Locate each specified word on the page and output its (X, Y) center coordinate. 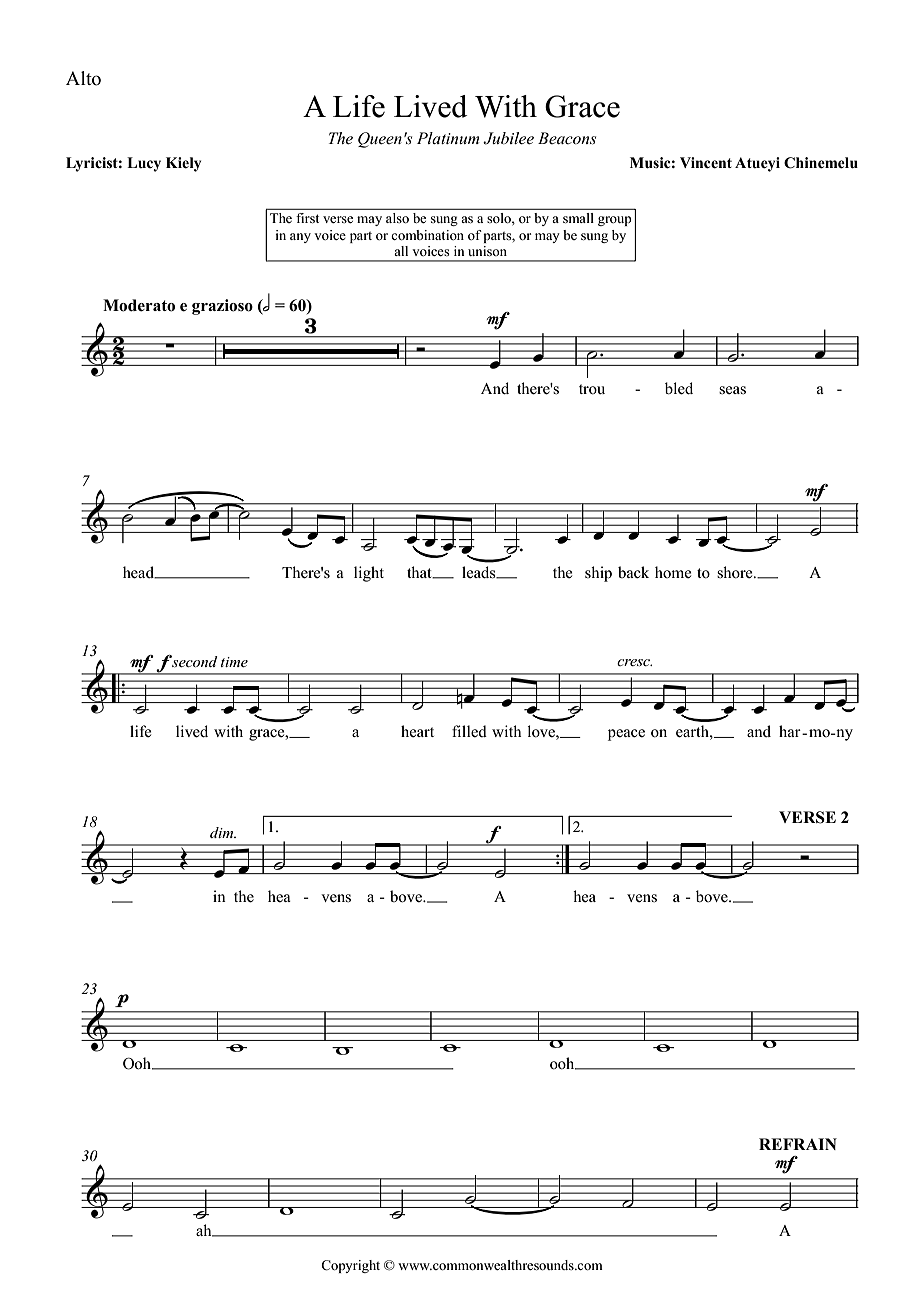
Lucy (144, 164)
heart (417, 731)
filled (469, 731)
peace (626, 735)
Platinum (448, 138)
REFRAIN (798, 1144)
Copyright (350, 1266)
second (195, 661)
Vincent (706, 163)
